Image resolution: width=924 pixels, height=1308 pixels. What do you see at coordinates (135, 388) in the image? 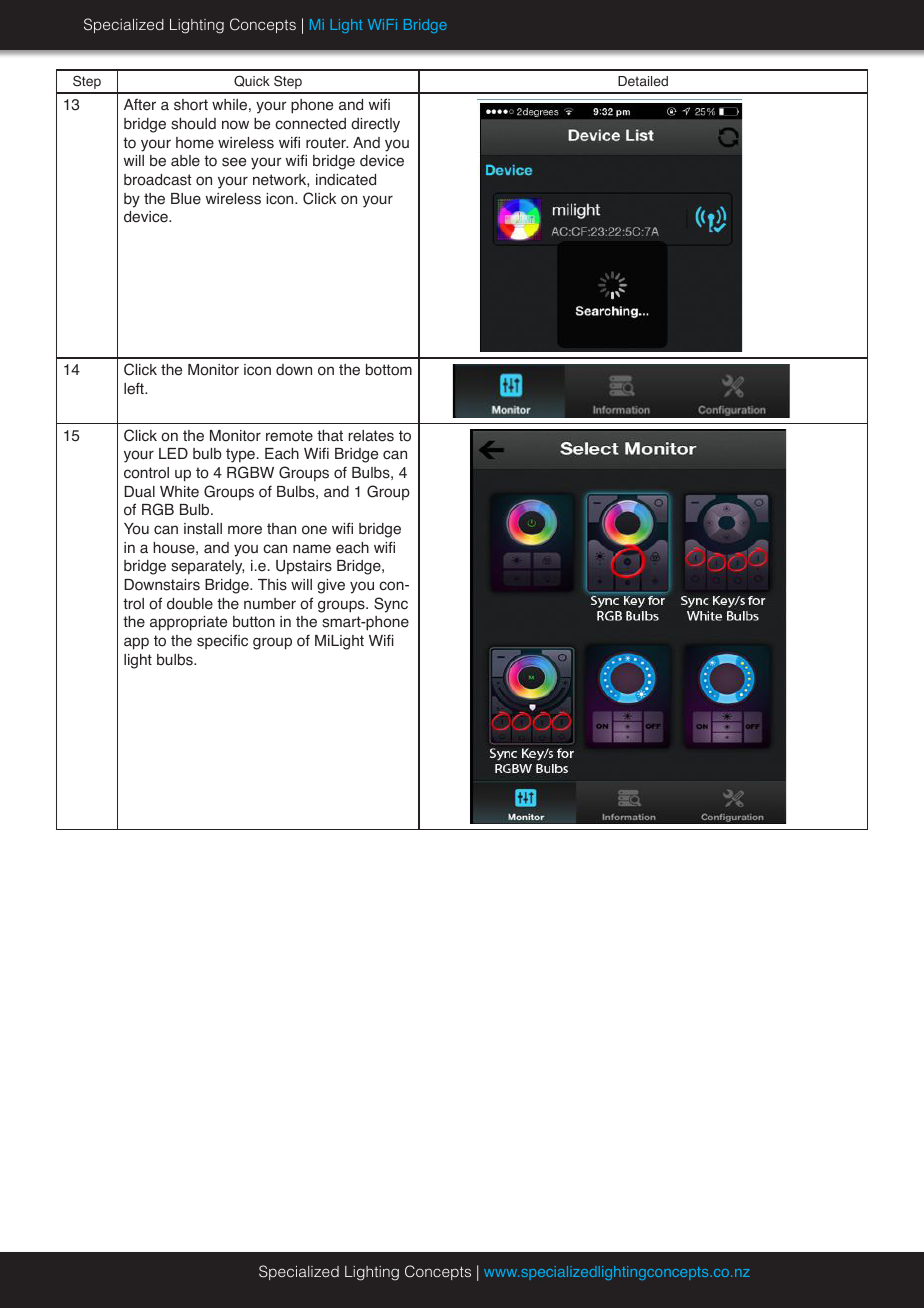
I see `left` at bounding box center [135, 388].
